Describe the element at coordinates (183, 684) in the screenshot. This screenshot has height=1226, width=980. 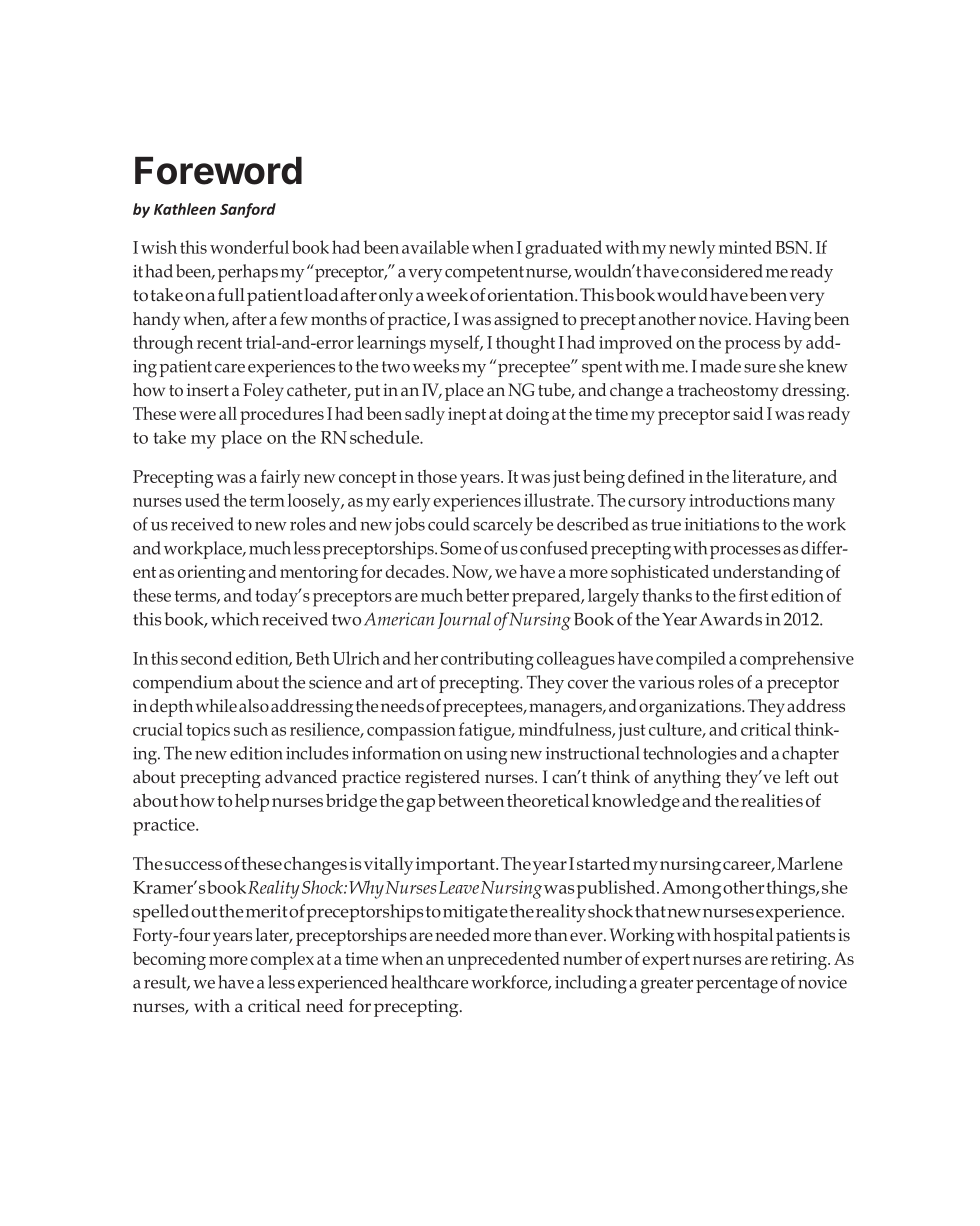
I see `compendium` at that location.
